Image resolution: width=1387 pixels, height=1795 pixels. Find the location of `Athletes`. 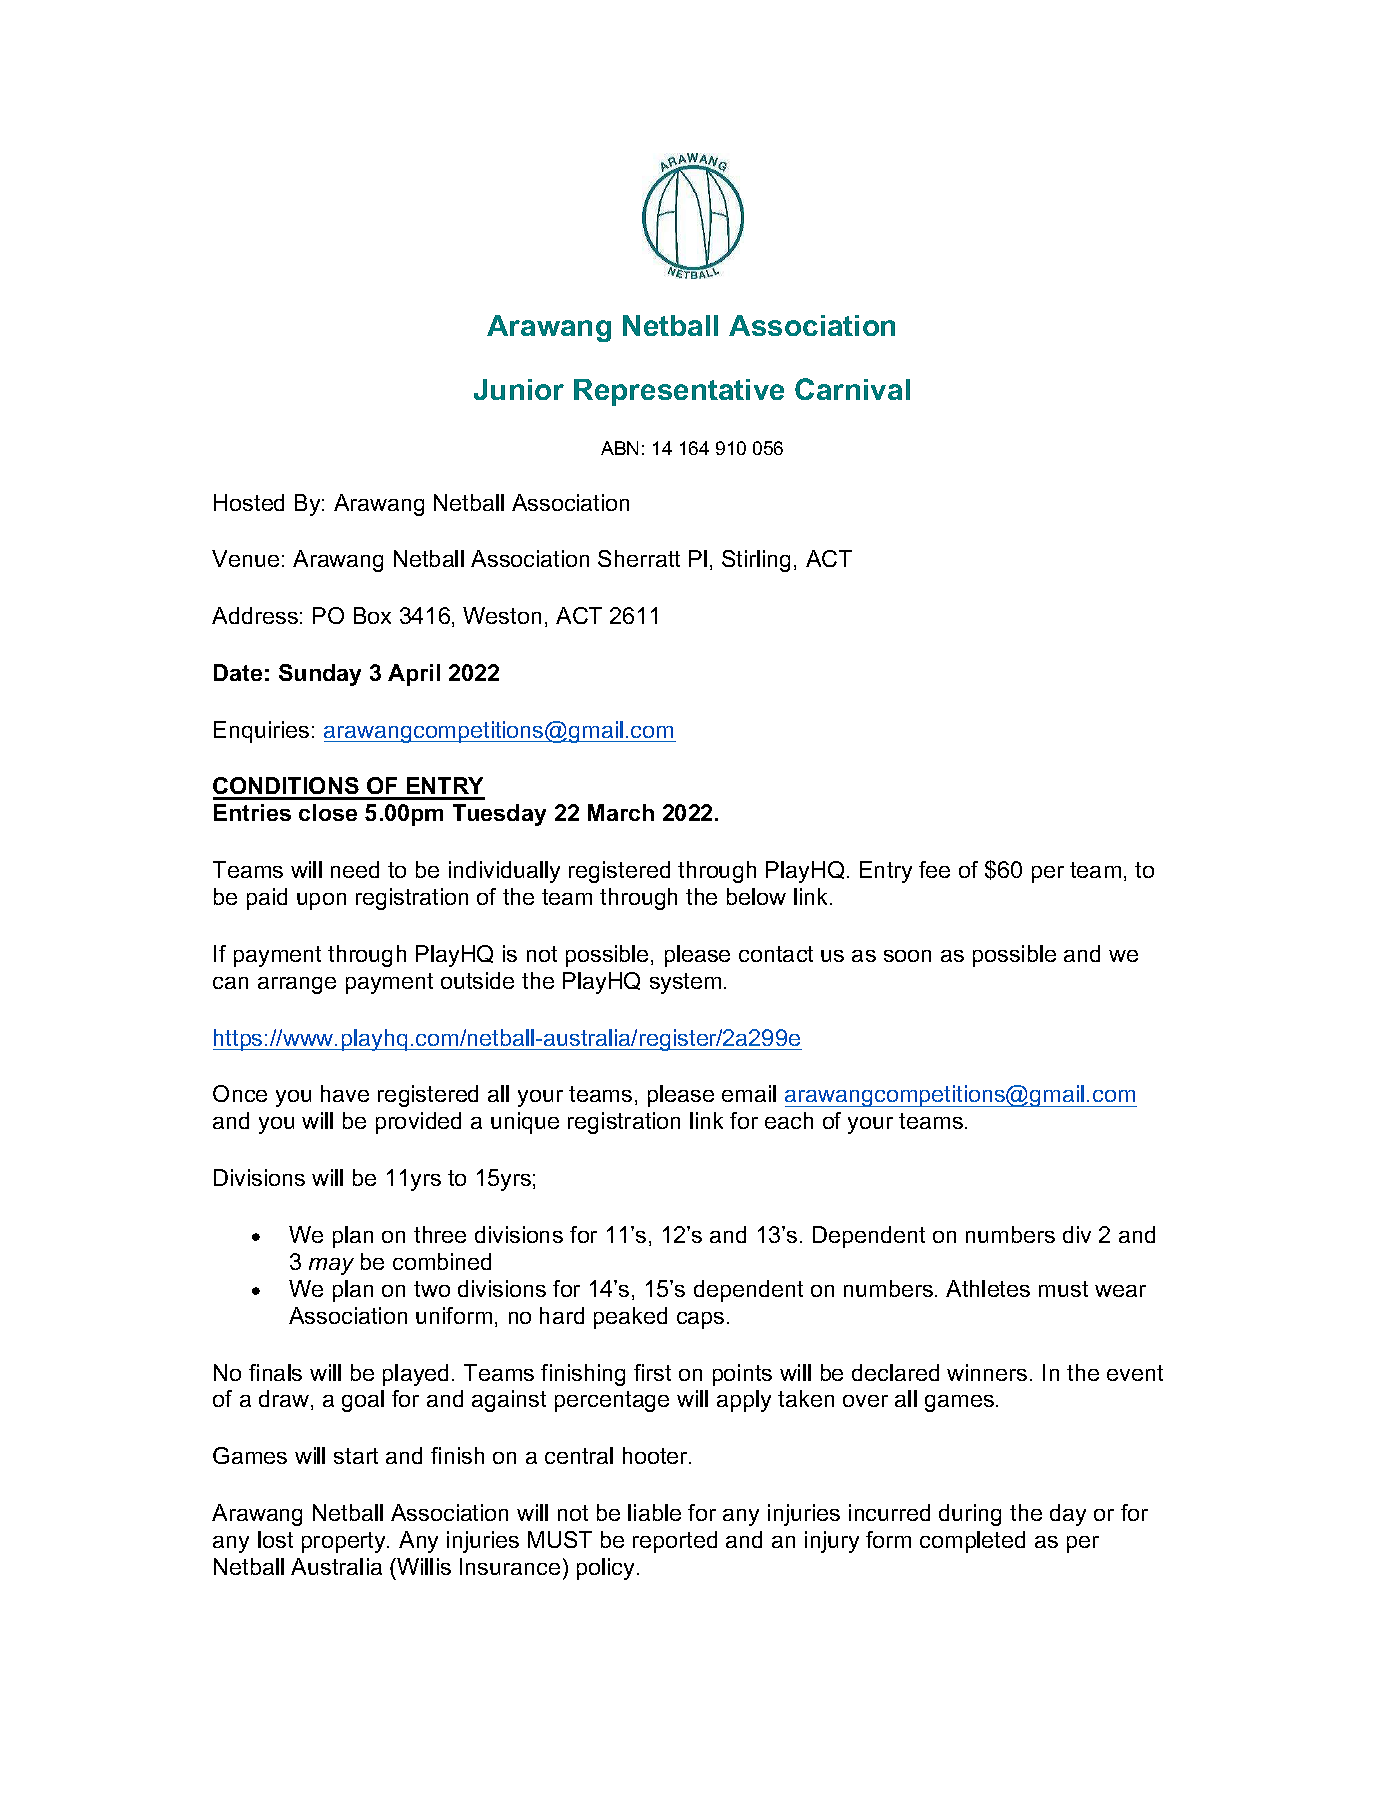

Athletes is located at coordinates (988, 1288).
